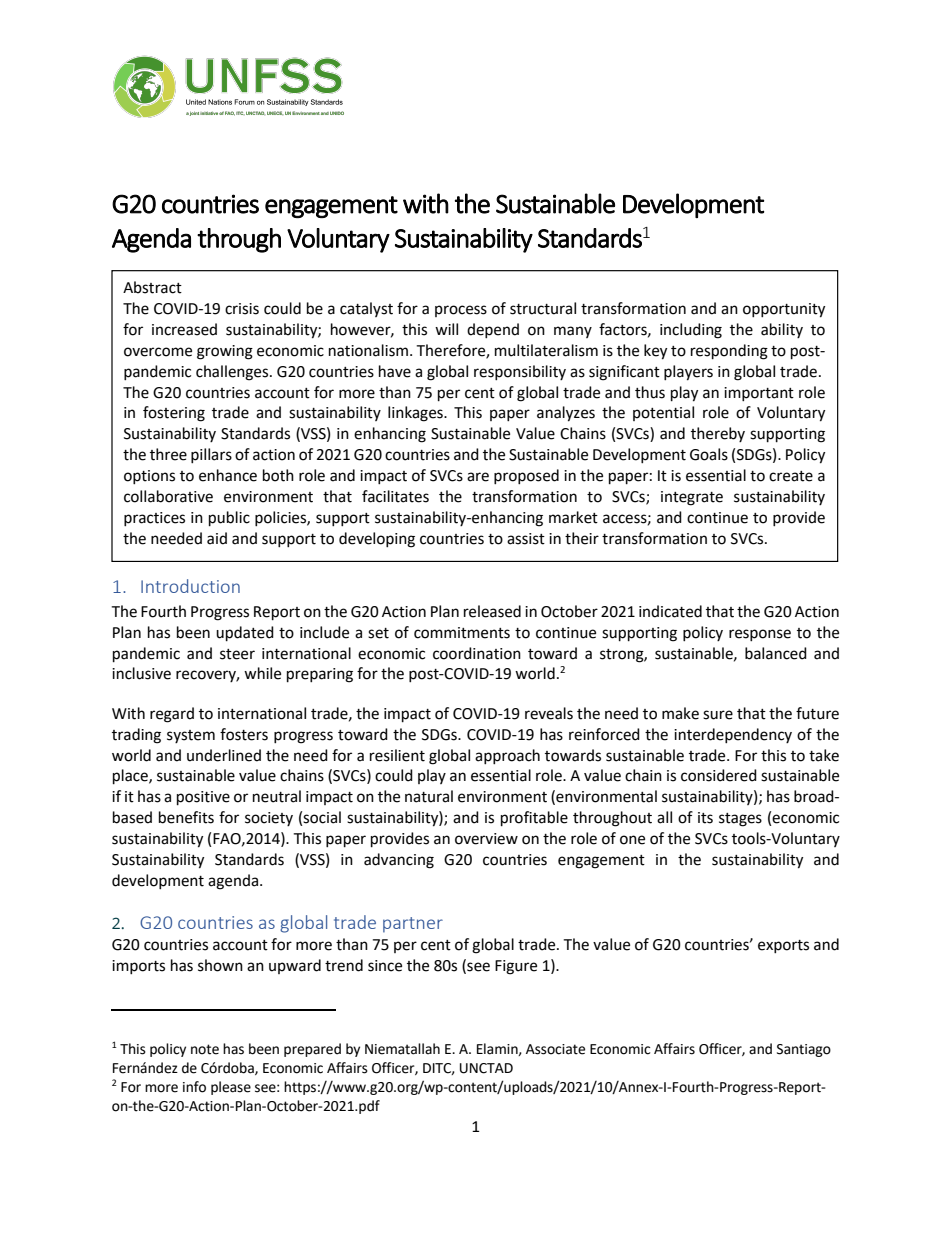 The height and width of the page is (1233, 952). I want to click on reveals, so click(549, 713).
